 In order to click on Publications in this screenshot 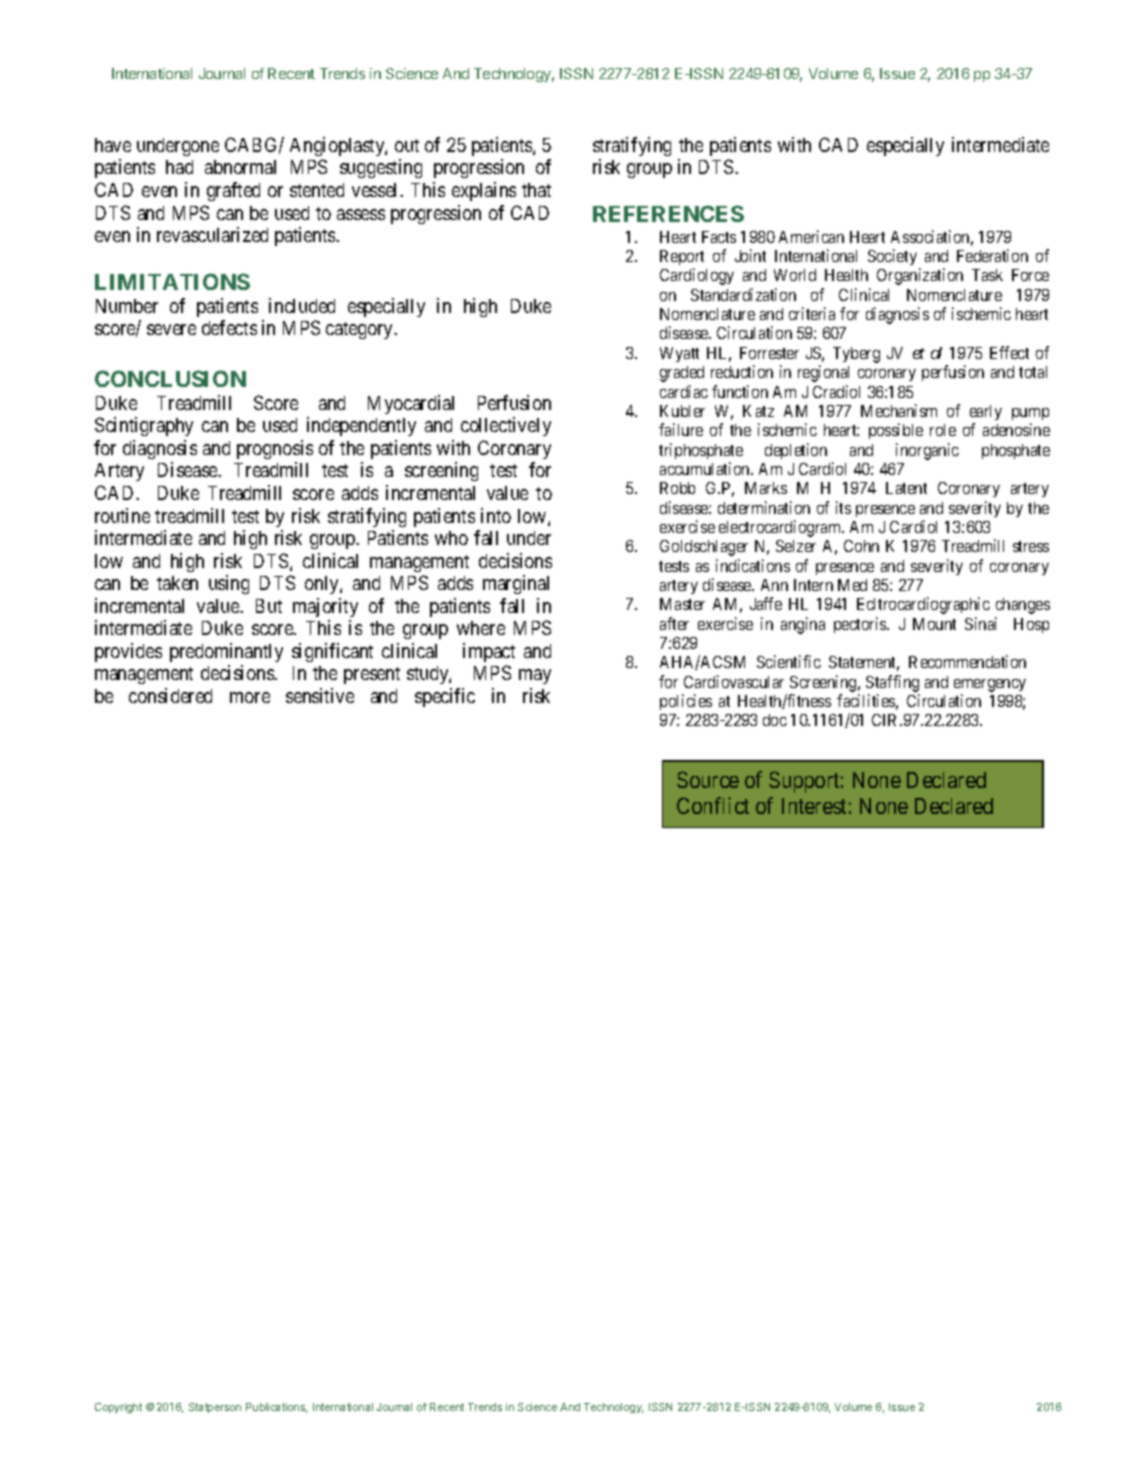, I will do `click(276, 1408)`.
